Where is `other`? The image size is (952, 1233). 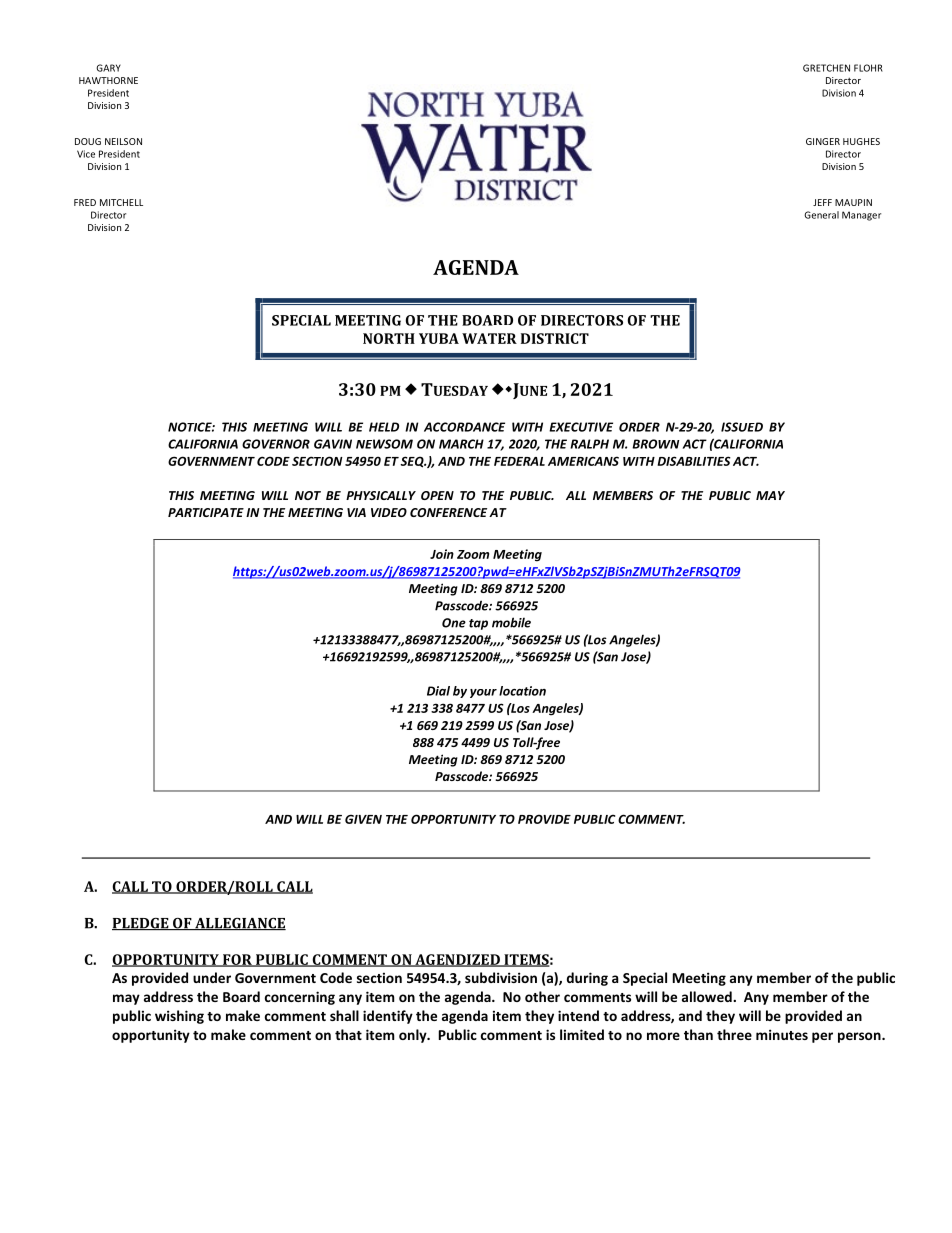 other is located at coordinates (542, 996).
